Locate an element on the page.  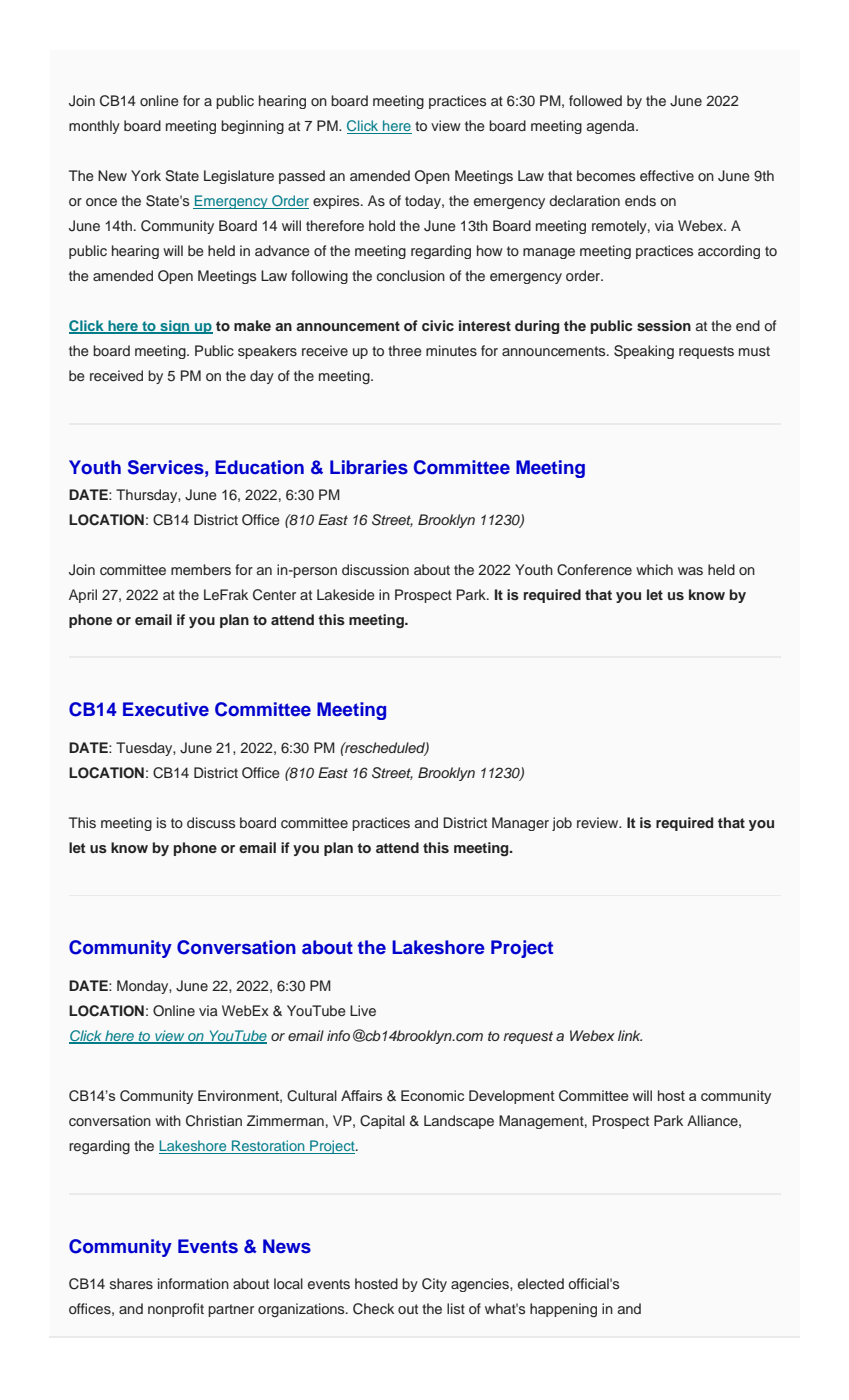
City is located at coordinates (434, 1285).
